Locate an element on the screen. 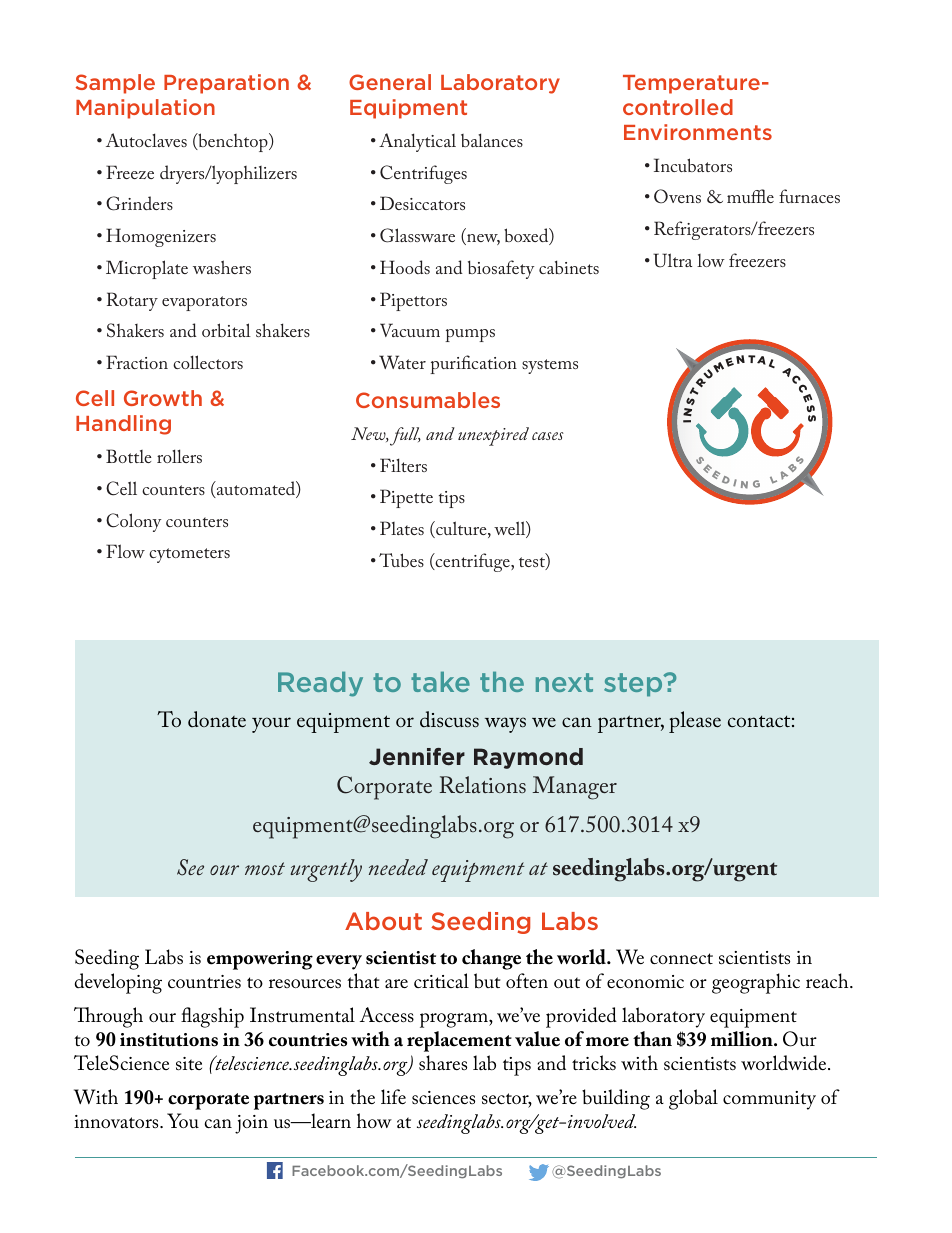 The image size is (952, 1233). Manipulation is located at coordinates (145, 109).
